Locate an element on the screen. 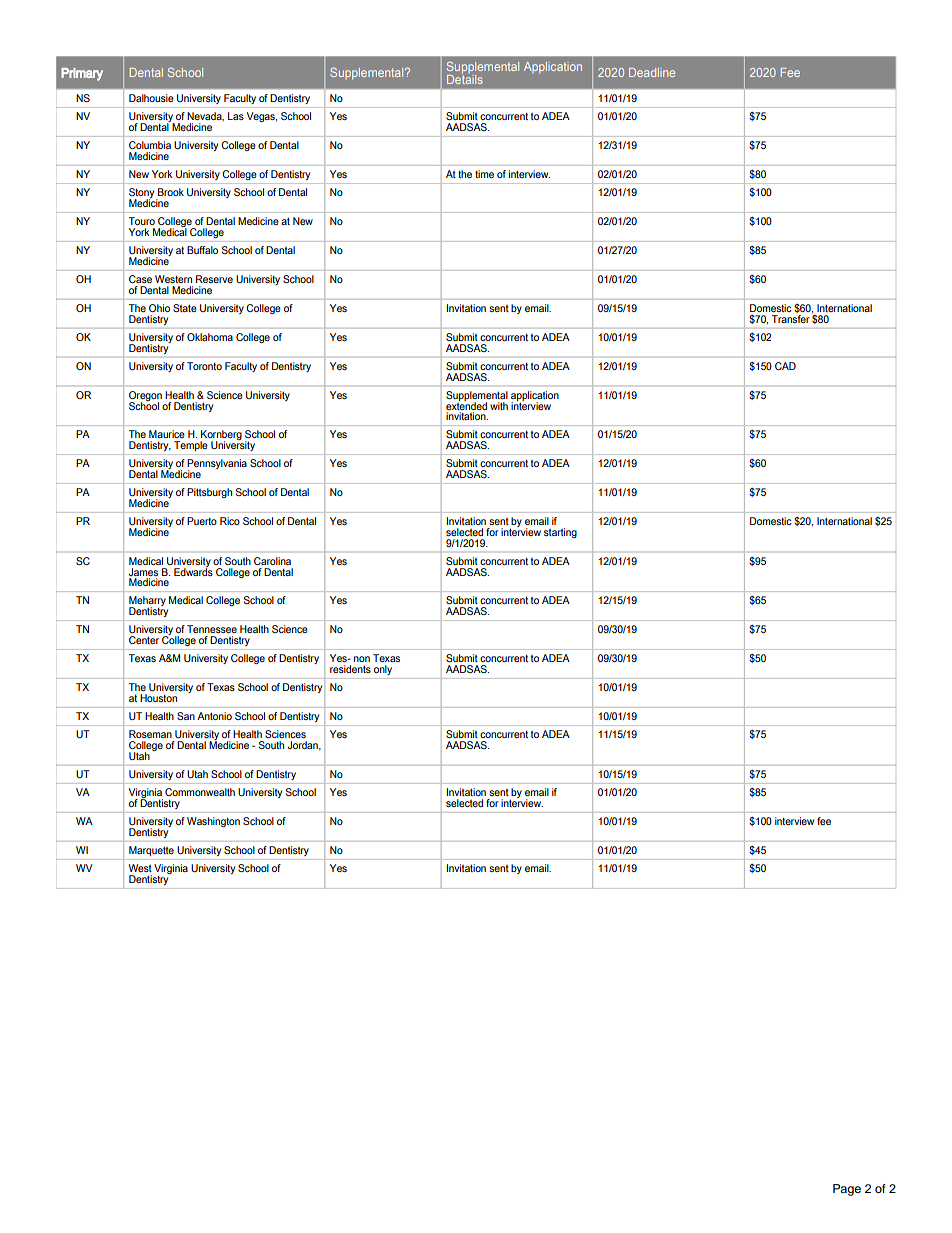  starting is located at coordinates (560, 533).
